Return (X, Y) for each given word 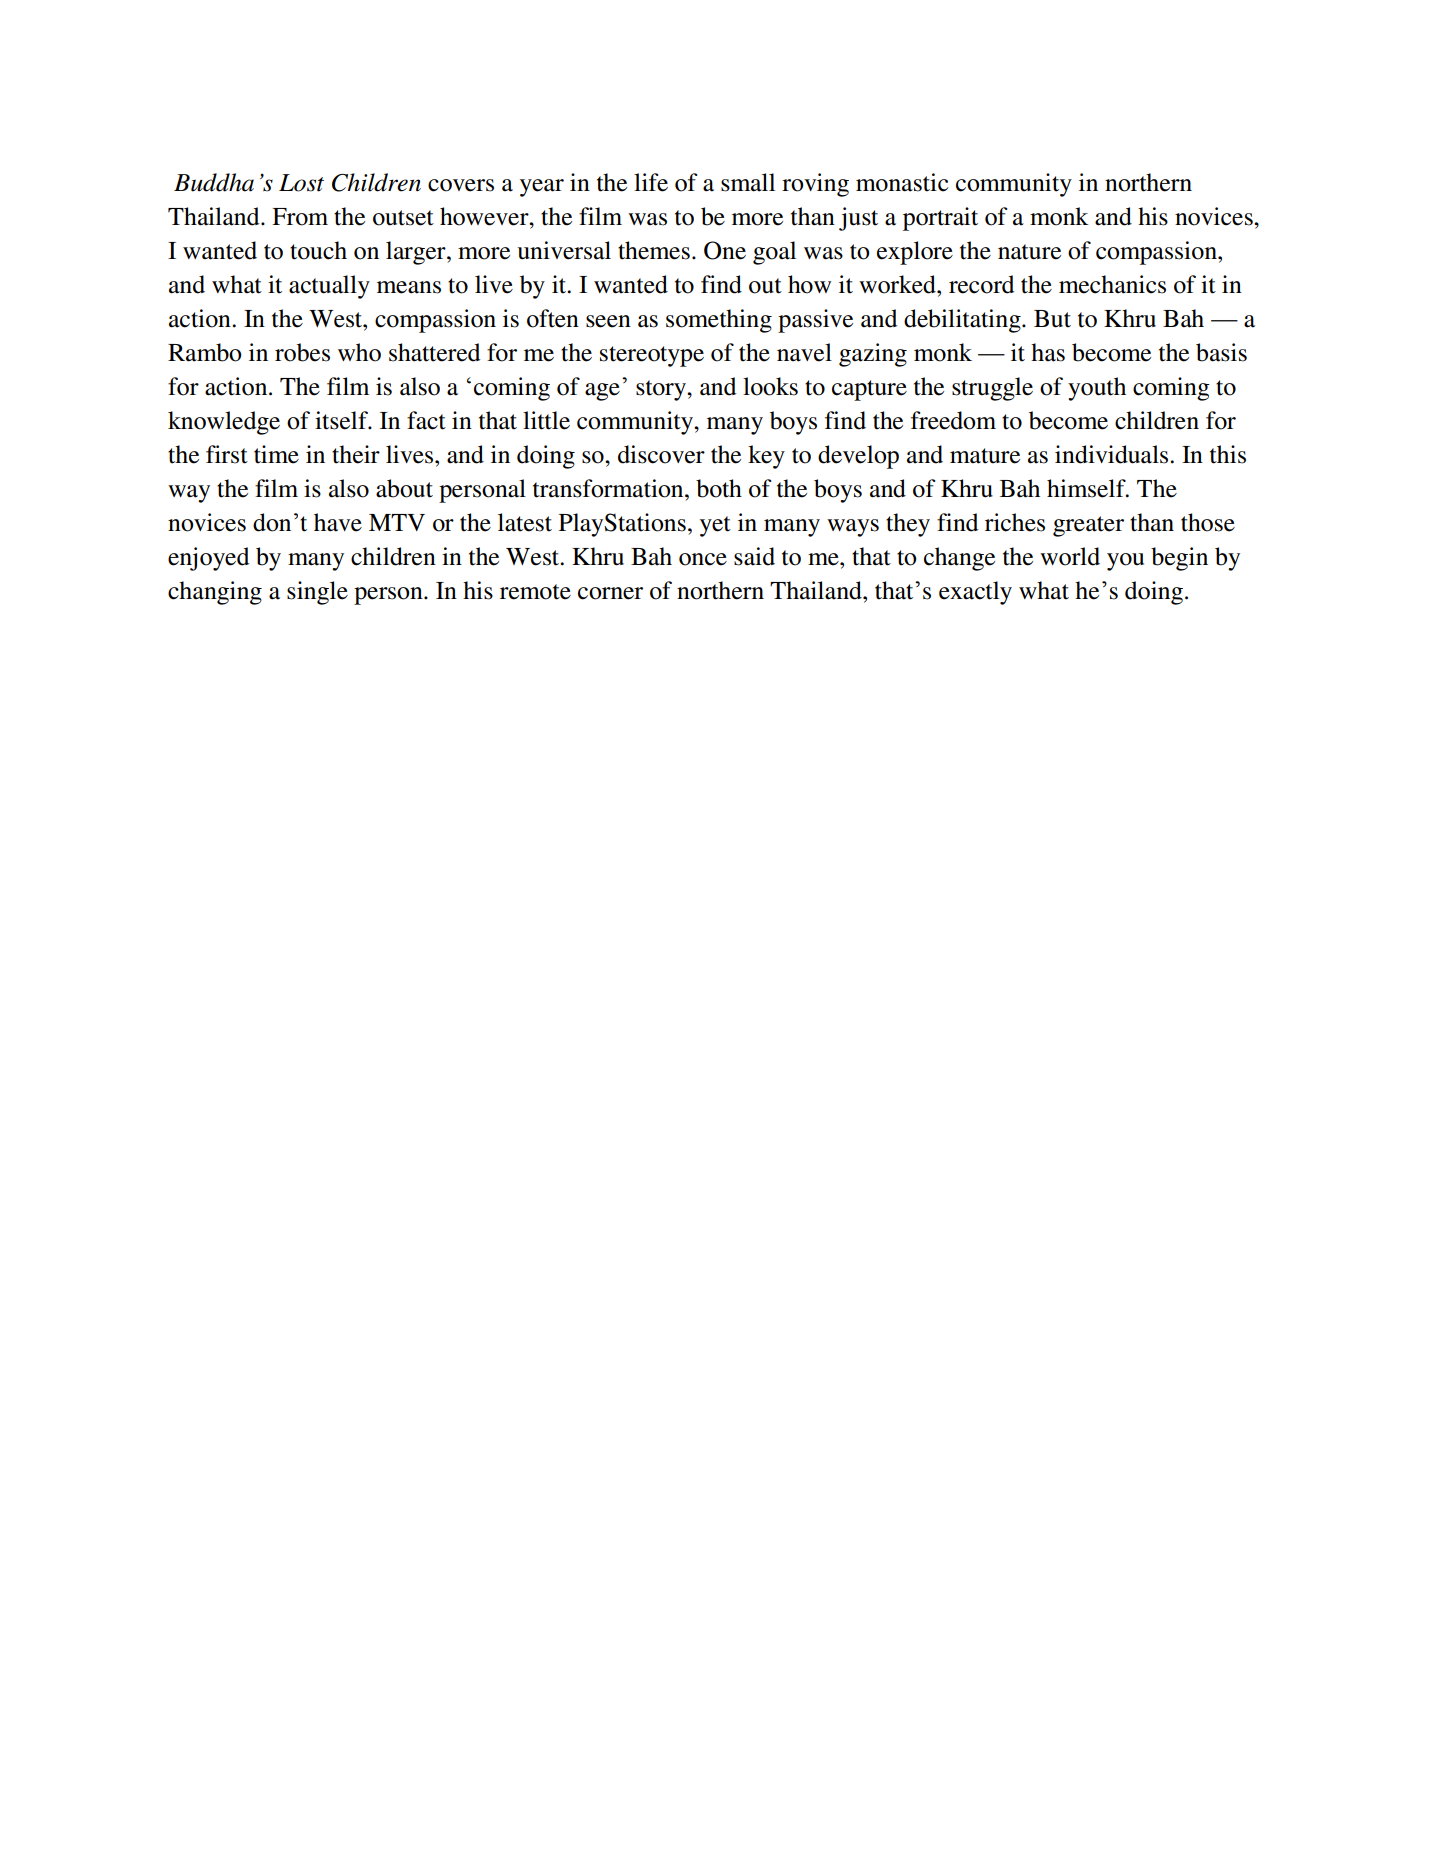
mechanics (1112, 284)
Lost (301, 183)
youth (1097, 389)
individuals (1113, 454)
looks (770, 386)
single (317, 593)
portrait (940, 219)
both (719, 488)
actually (329, 287)
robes (302, 352)
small (748, 182)
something (719, 321)
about (404, 488)
